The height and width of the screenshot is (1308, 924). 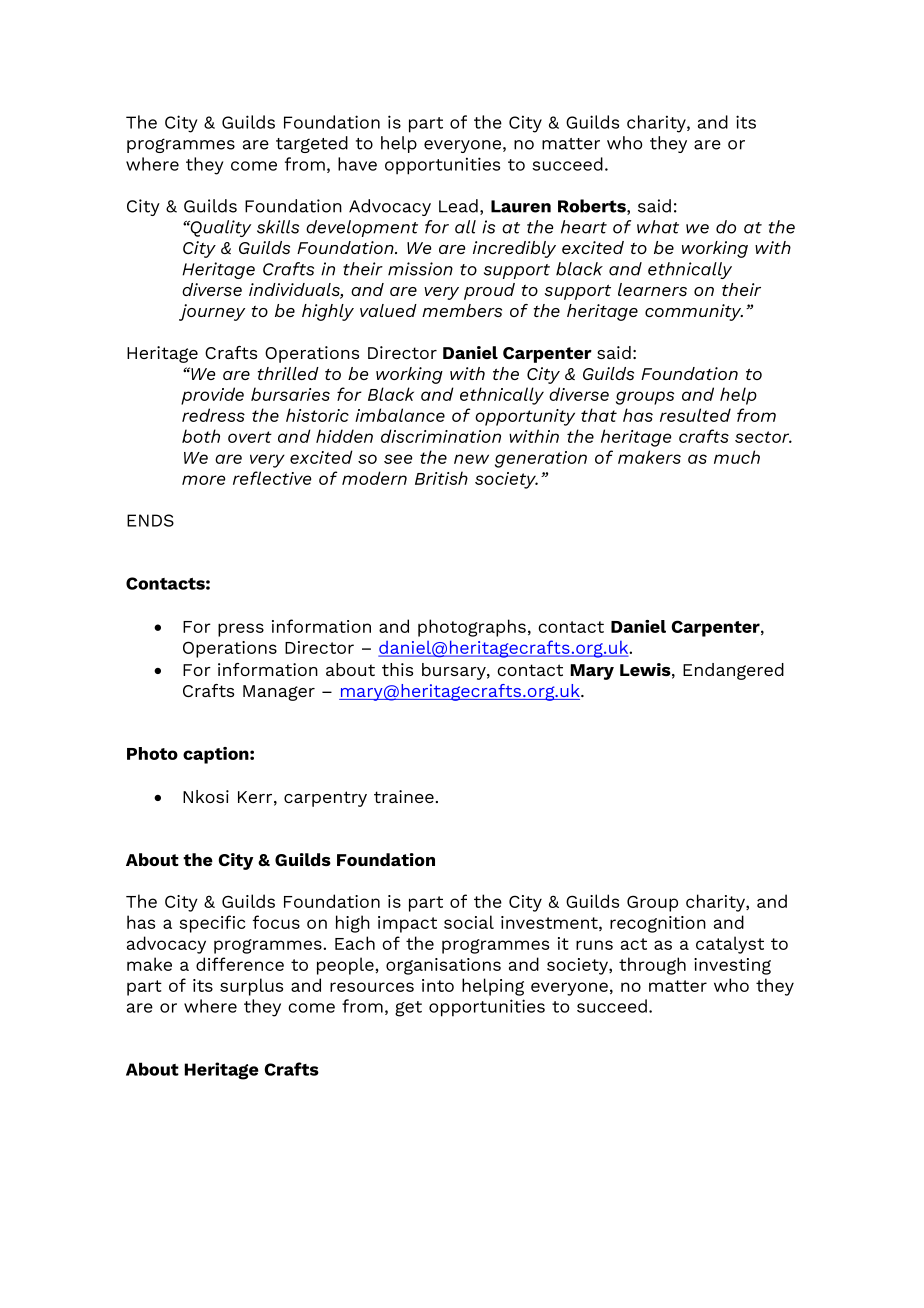 I want to click on what, so click(x=658, y=227).
